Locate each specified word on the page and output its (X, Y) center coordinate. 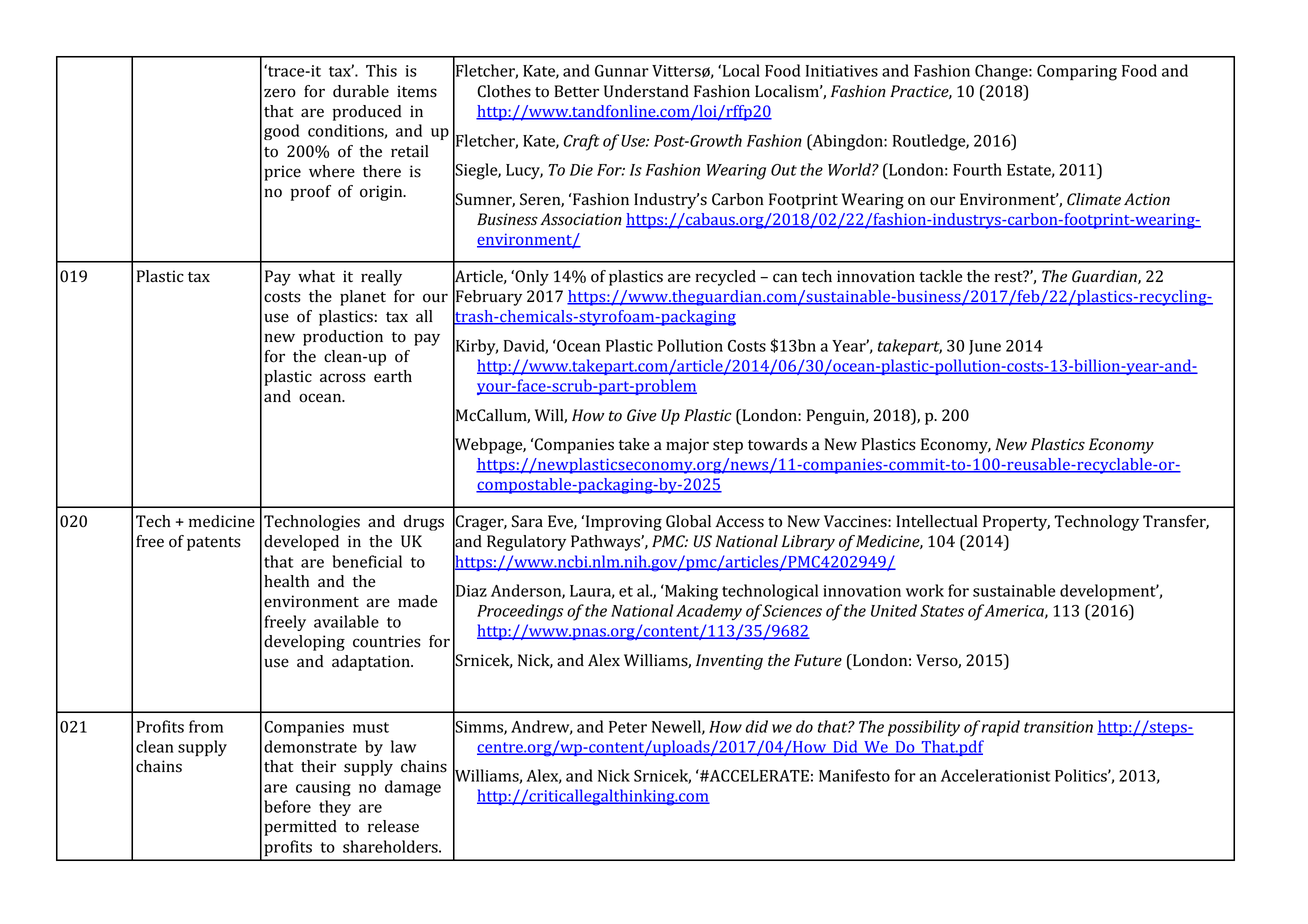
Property (1016, 523)
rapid (1001, 728)
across (343, 378)
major (687, 446)
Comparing (1077, 73)
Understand (646, 91)
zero (280, 93)
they (335, 808)
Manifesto (854, 775)
